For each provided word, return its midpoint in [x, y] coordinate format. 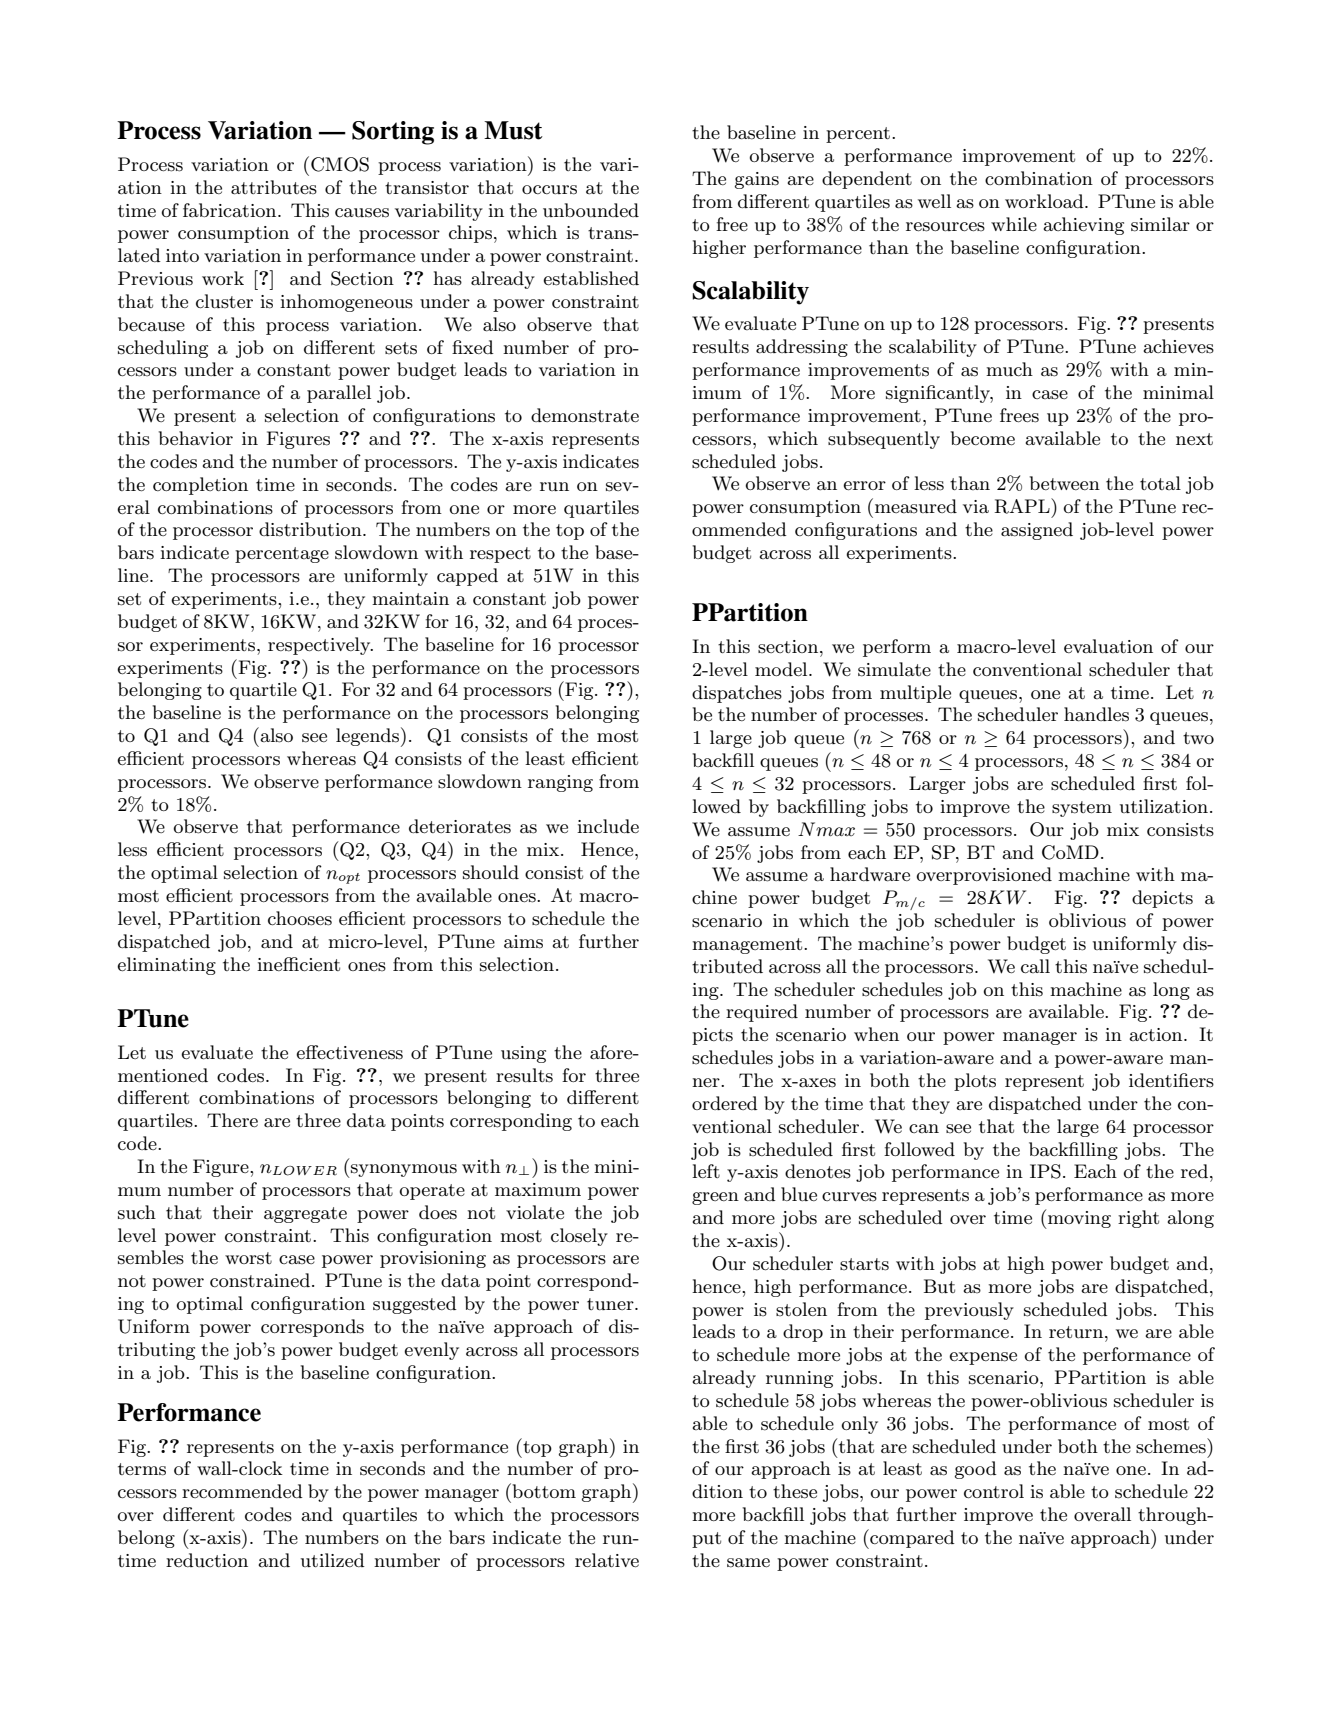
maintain [410, 599]
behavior [196, 438]
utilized [333, 1560]
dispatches [737, 694]
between [1065, 483]
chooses [300, 918]
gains [757, 180]
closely [579, 1237]
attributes [274, 187]
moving [1078, 1220]
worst [248, 1258]
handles [1096, 714]
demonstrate [585, 415]
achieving [1083, 226]
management [748, 946]
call [1035, 966]
